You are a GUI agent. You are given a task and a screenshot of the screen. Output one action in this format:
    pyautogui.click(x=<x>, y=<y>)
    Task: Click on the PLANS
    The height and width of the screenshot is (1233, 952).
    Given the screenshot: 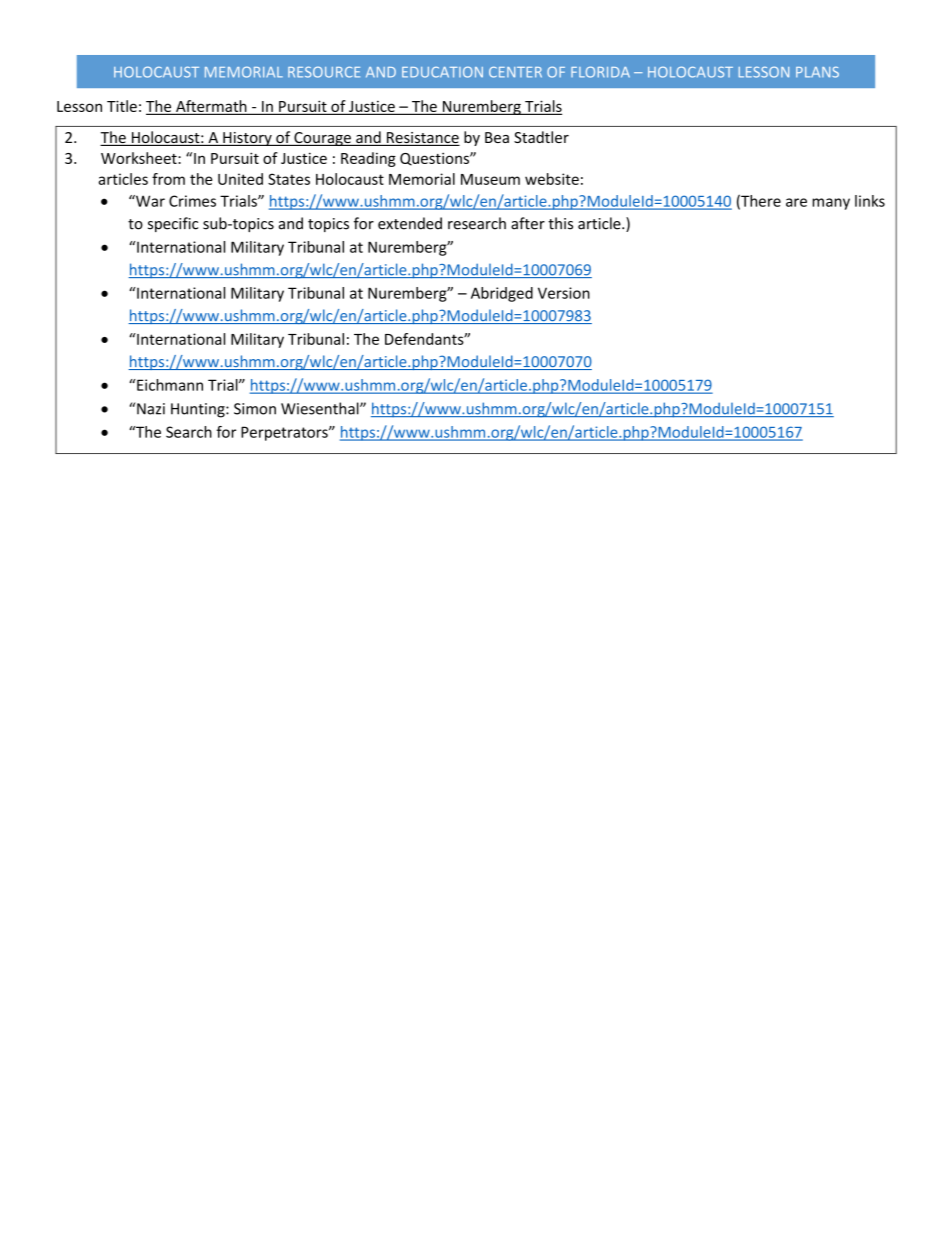 What is the action you would take?
    pyautogui.click(x=817, y=72)
